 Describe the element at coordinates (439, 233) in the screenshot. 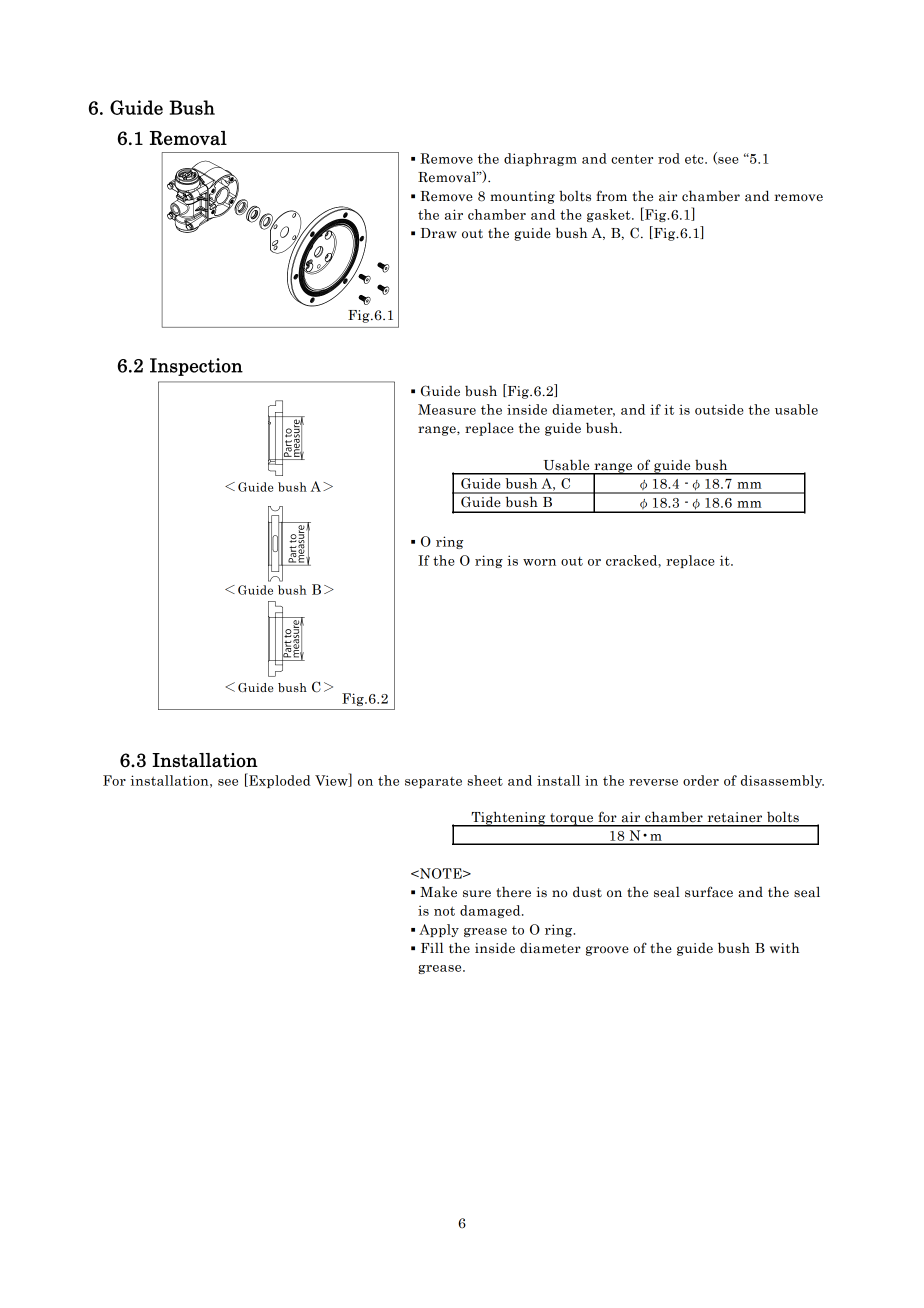

I see `Draw` at that location.
